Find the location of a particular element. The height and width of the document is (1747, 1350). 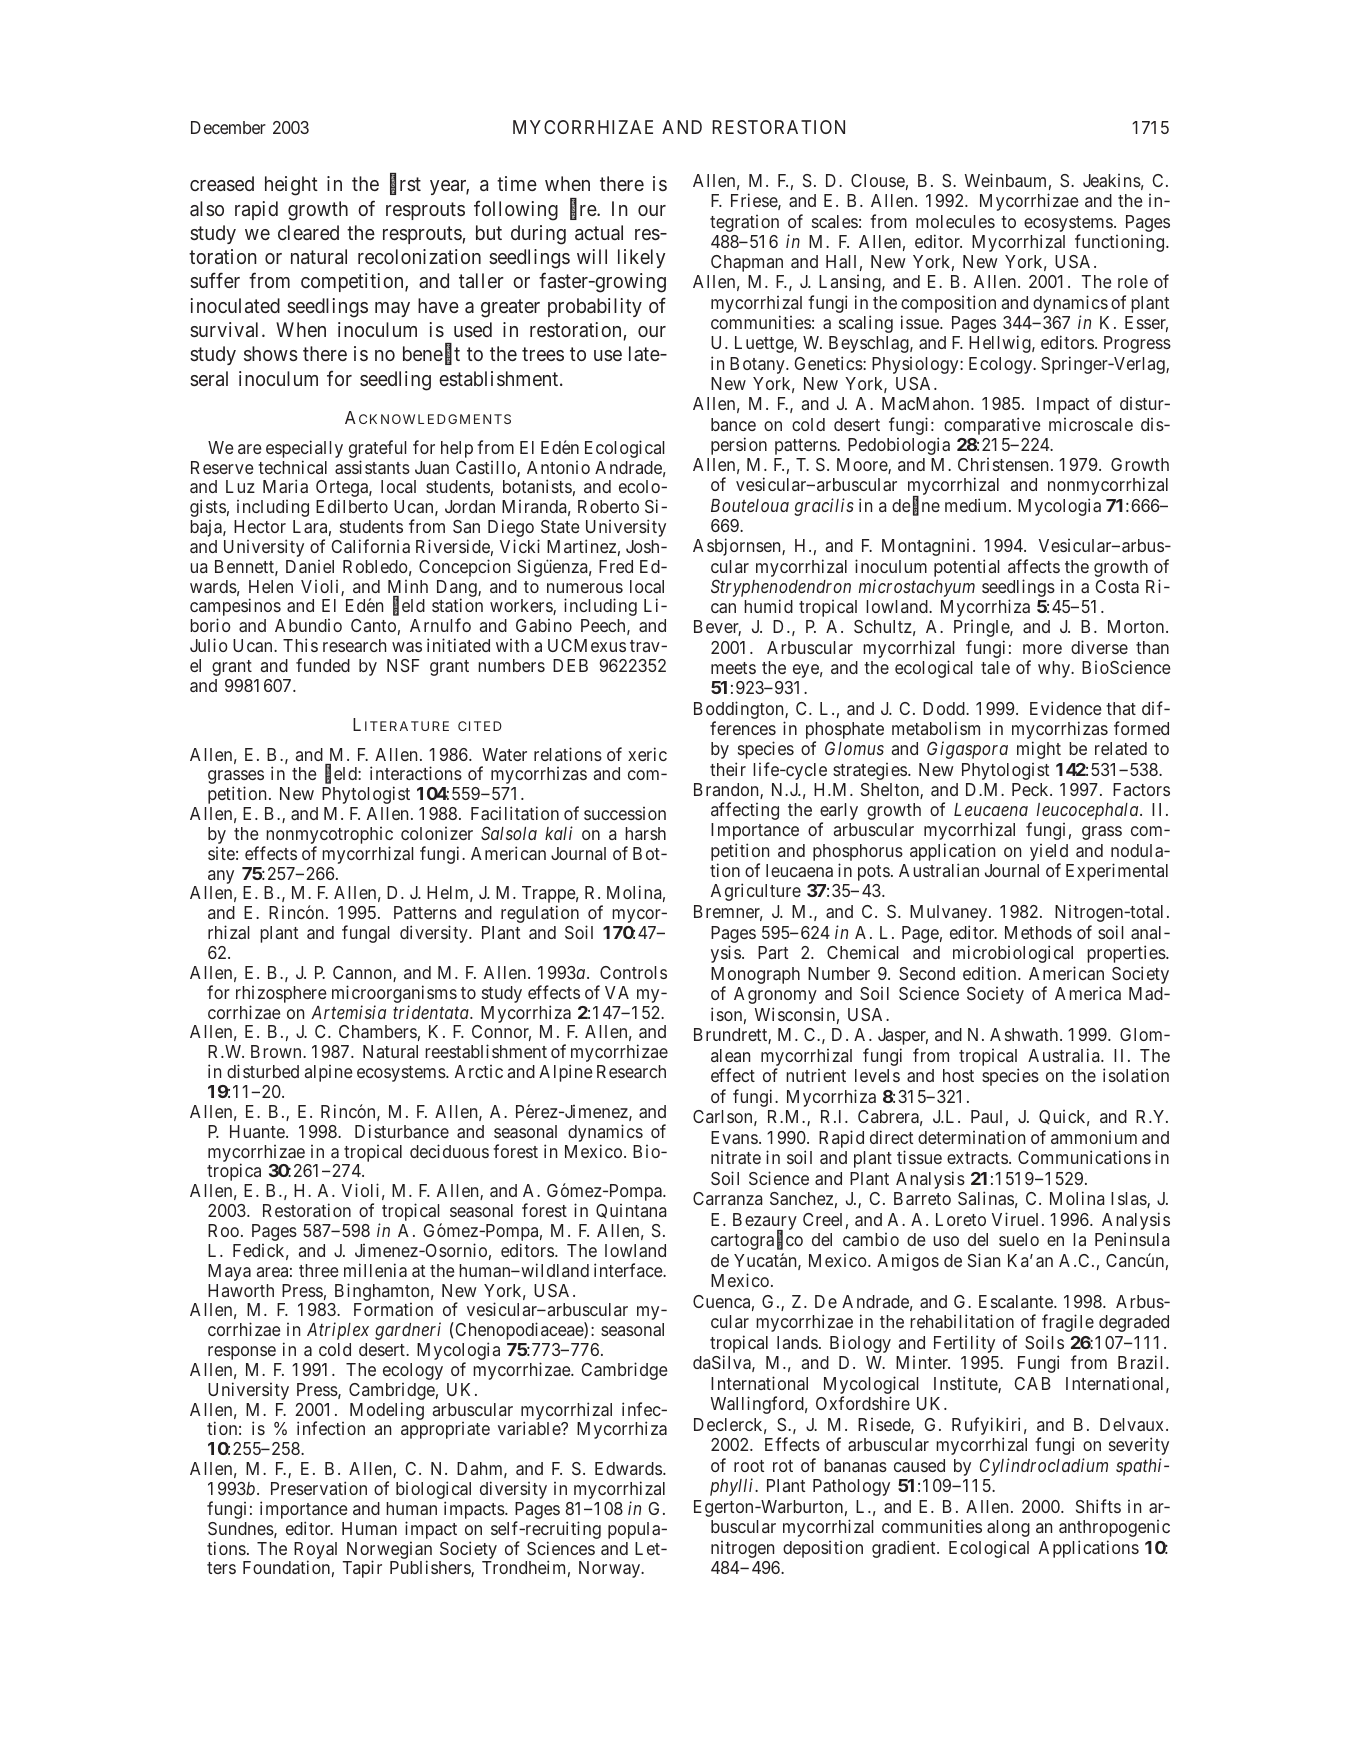

colonizer is located at coordinates (437, 833).
